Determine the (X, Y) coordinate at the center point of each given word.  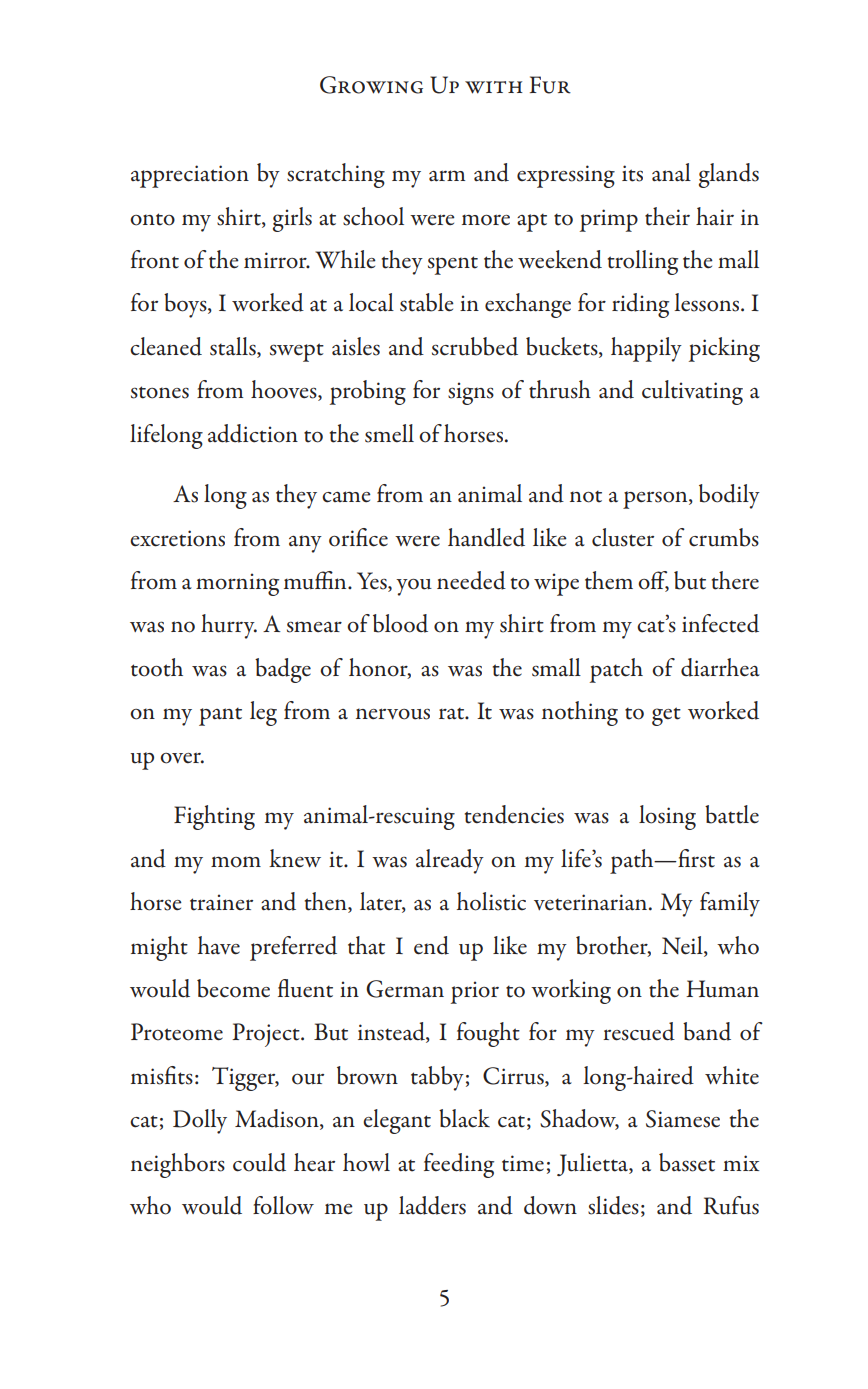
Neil (683, 946)
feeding (459, 1165)
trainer (221, 902)
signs (471, 393)
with (494, 87)
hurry (229, 626)
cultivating (692, 392)
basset (687, 1162)
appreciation (190, 176)
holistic (491, 901)
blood (400, 623)
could (259, 1162)
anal (671, 172)
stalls (234, 346)
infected (720, 623)
